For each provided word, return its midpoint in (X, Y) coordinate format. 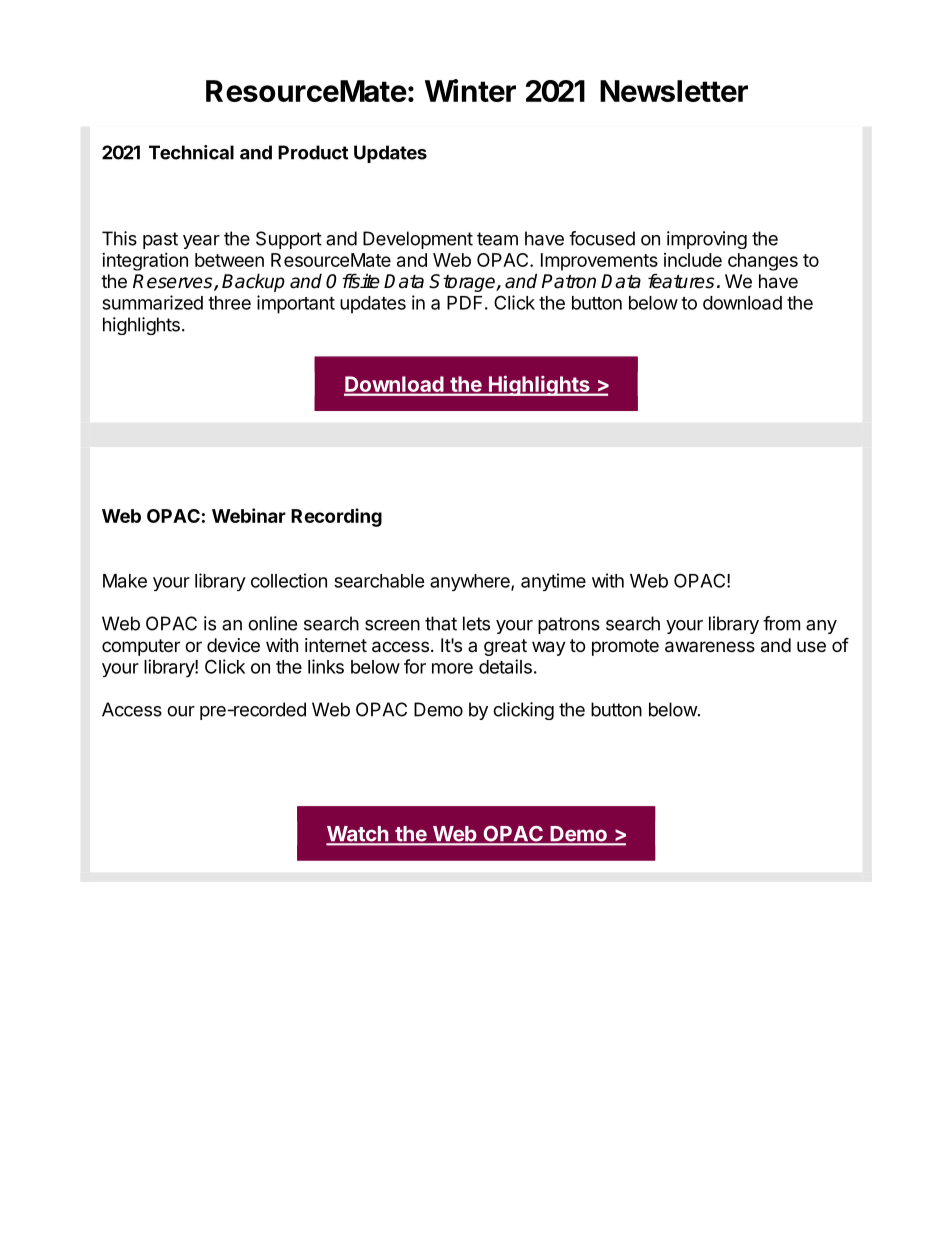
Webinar (249, 515)
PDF (464, 303)
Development (418, 240)
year (201, 242)
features (681, 281)
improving (707, 240)
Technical (191, 152)
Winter (470, 90)
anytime (553, 582)
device (233, 645)
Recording (336, 517)
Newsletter (674, 91)
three (229, 303)
